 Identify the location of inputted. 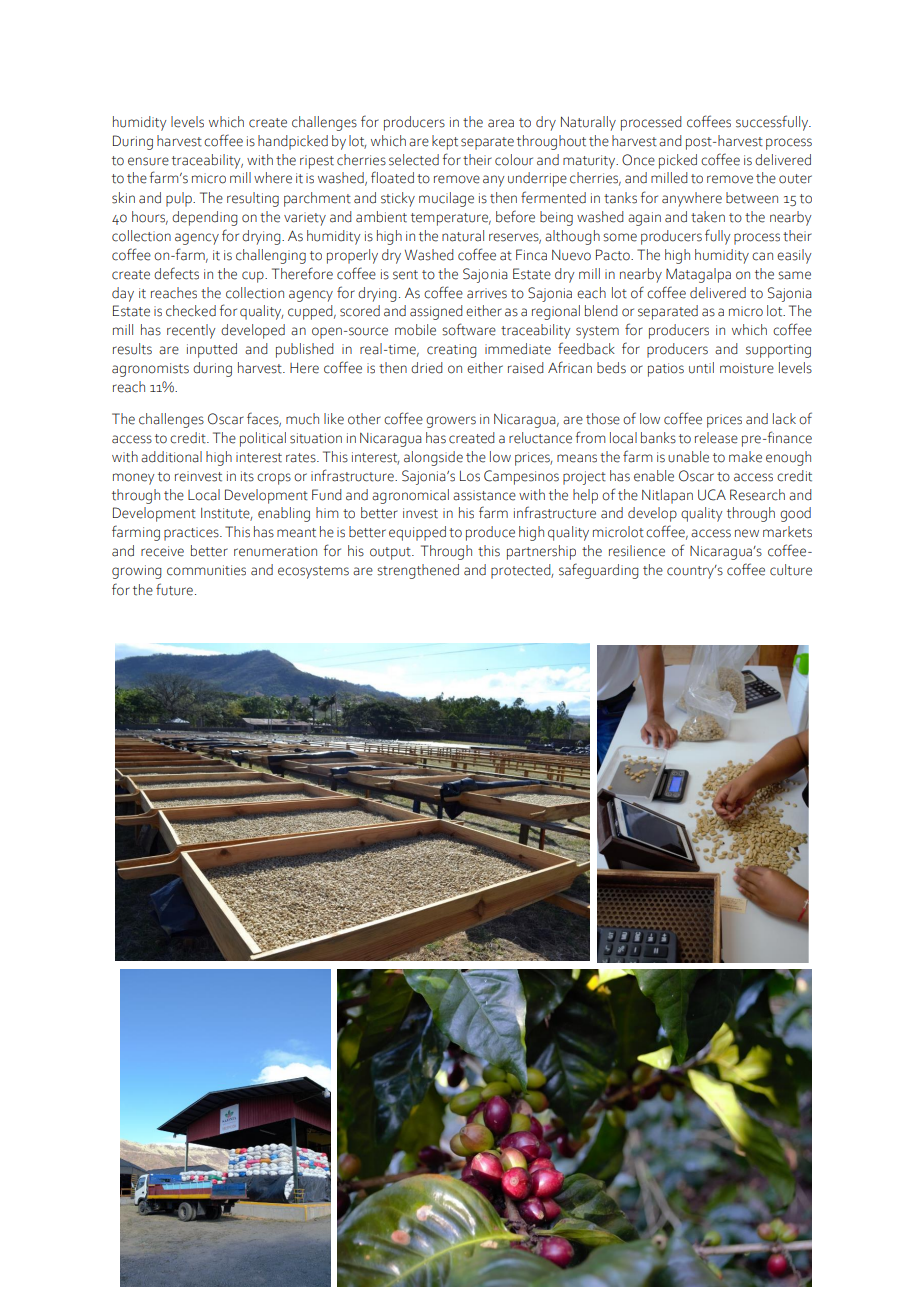
(212, 350).
